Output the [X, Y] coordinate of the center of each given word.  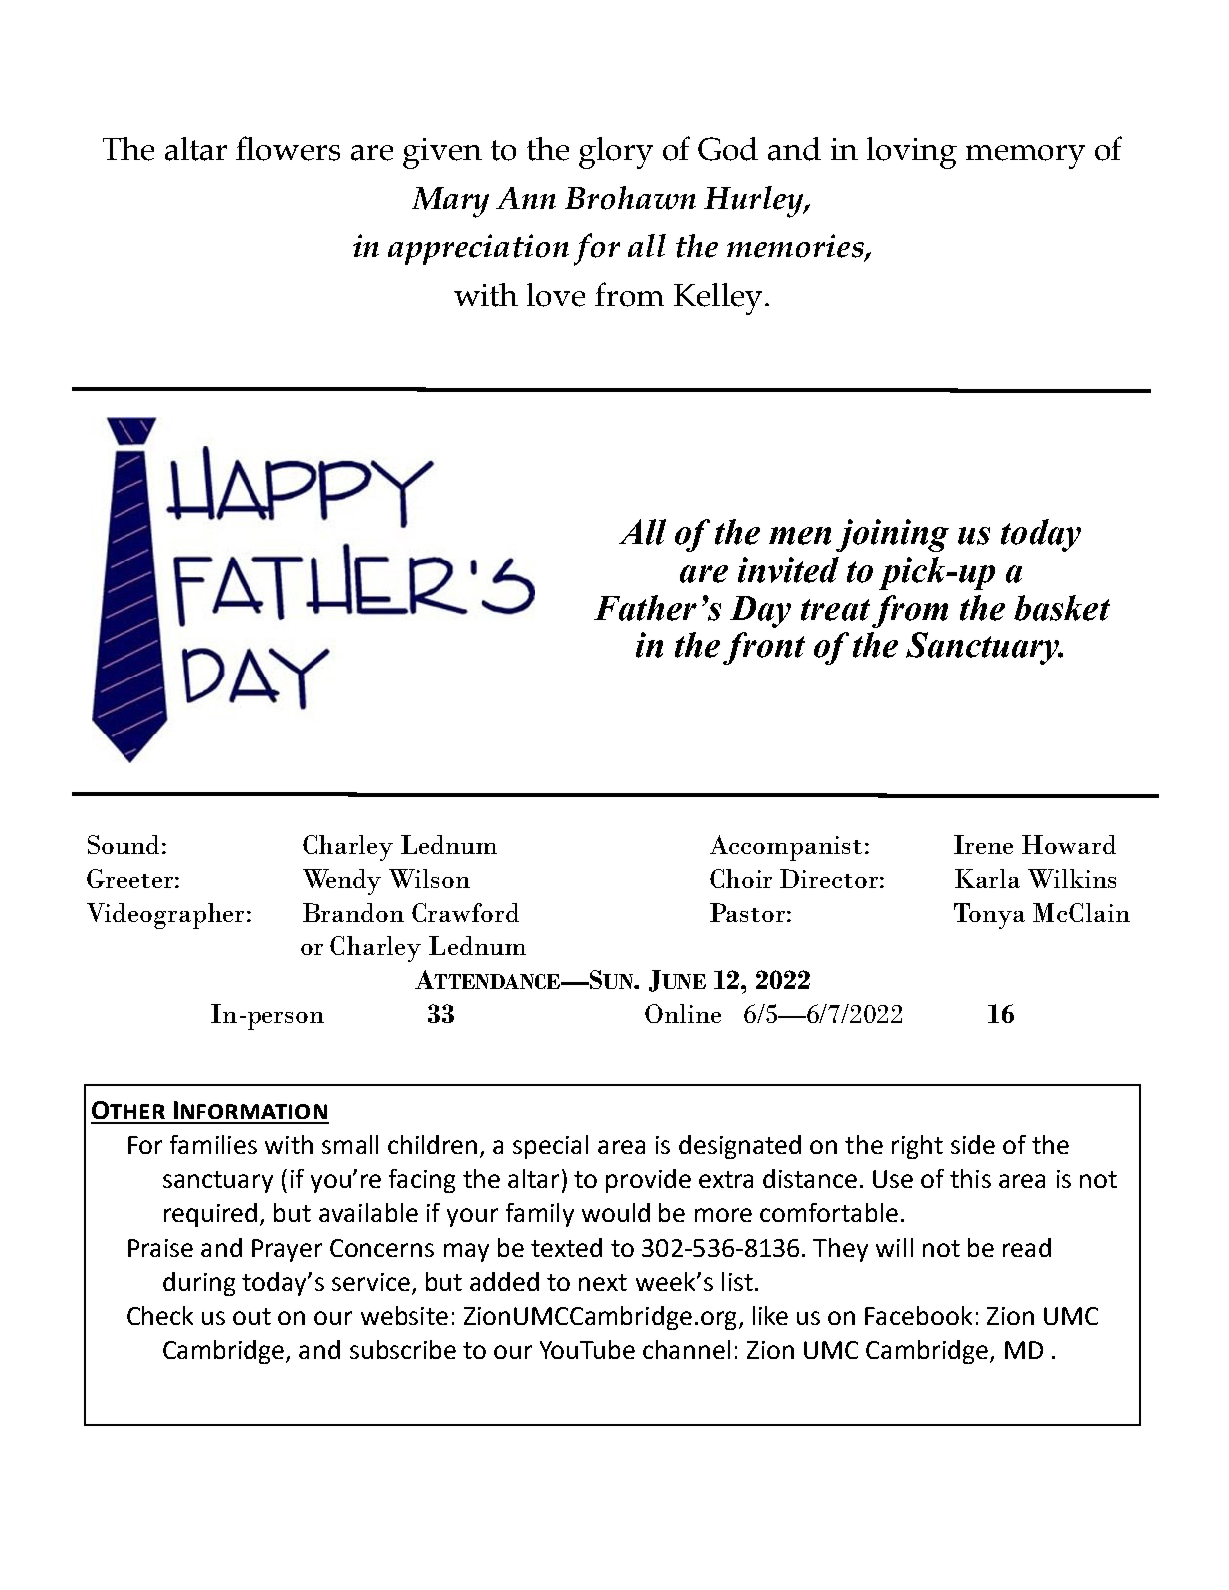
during [199, 1284]
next [603, 1282]
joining [892, 535]
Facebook [918, 1315]
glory [616, 153]
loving [912, 153]
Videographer [165, 916]
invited [788, 570]
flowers [288, 148]
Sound [123, 844]
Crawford [465, 912]
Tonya [989, 916]
